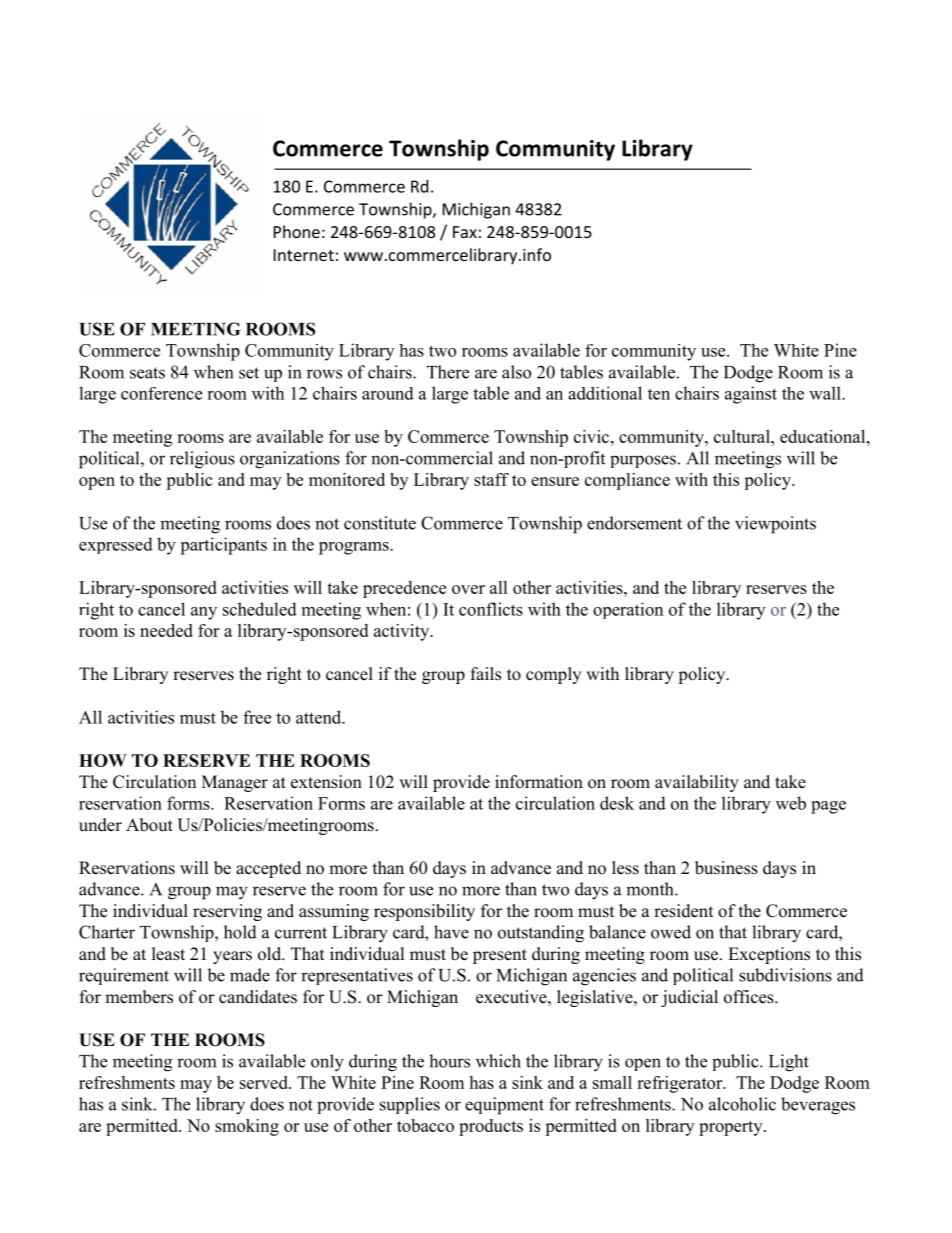  Describe the element at coordinates (775, 525) in the screenshot. I see `viewpoints` at that location.
